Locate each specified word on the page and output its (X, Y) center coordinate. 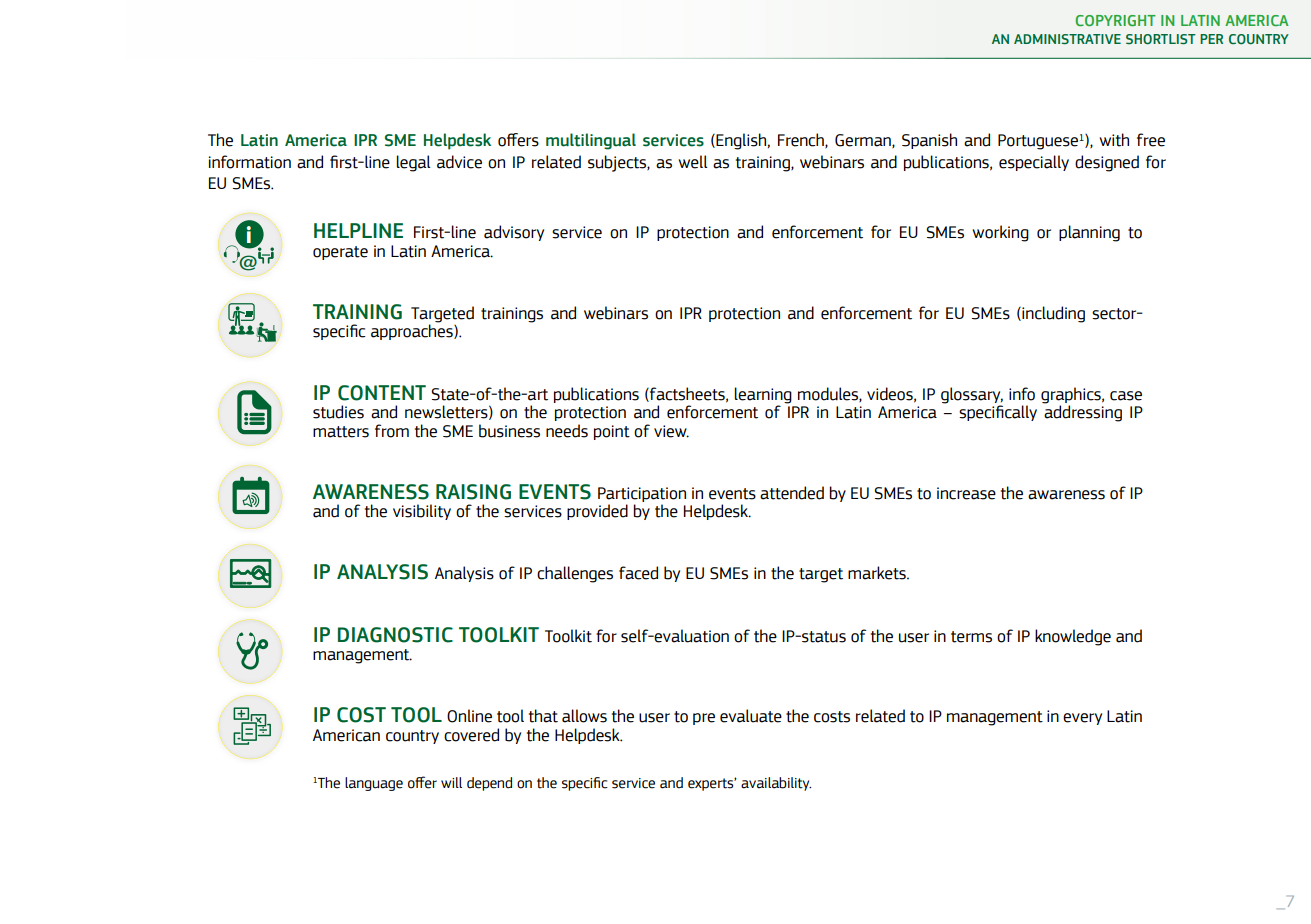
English (740, 141)
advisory (514, 233)
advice (459, 162)
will (451, 782)
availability (776, 784)
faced (638, 573)
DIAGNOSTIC (395, 635)
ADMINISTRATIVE (1067, 39)
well (692, 162)
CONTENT (382, 393)
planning (1089, 233)
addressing (1083, 412)
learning (763, 395)
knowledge (1073, 637)
